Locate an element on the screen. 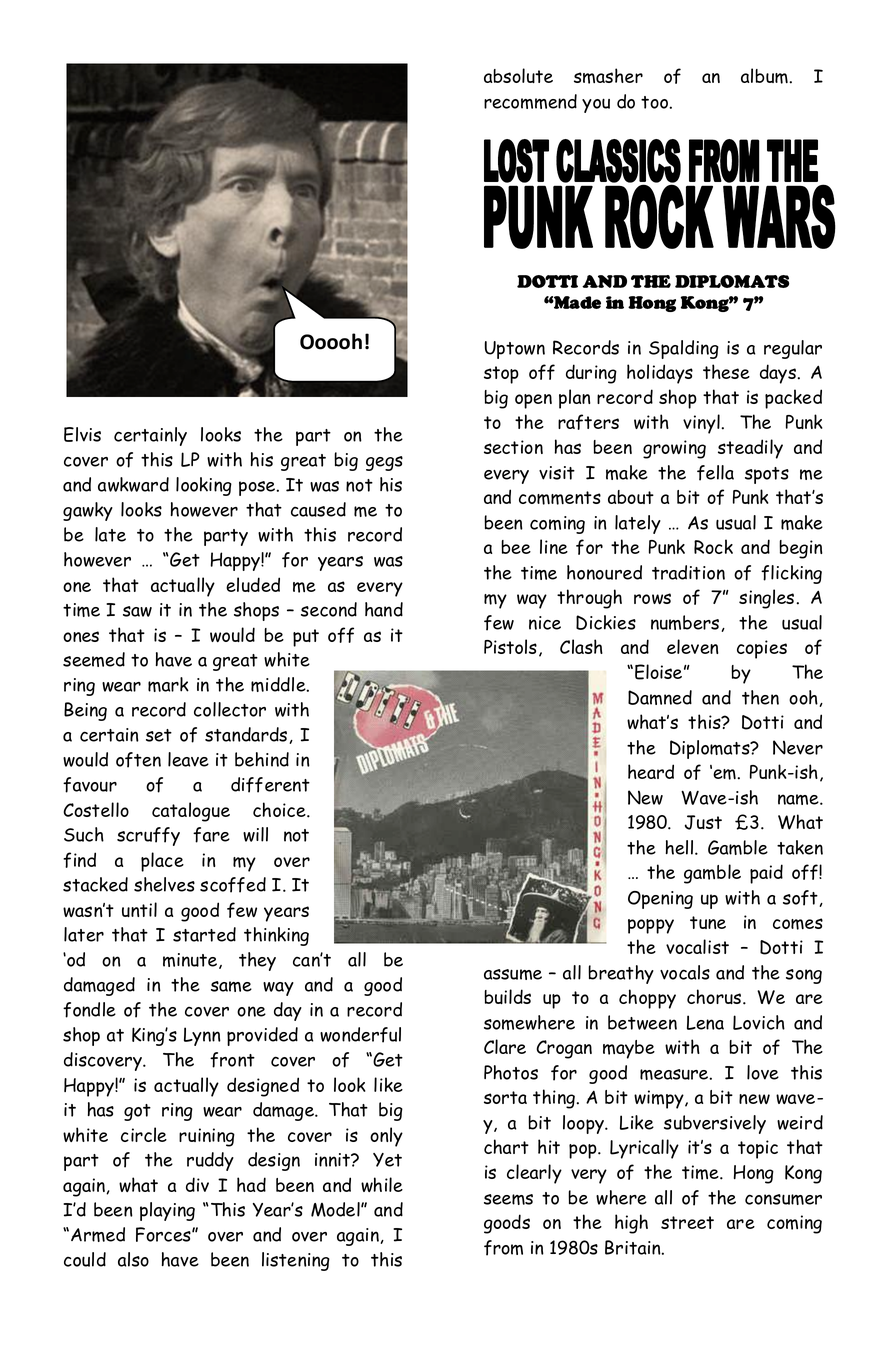 The image size is (887, 1372). minute is located at coordinates (191, 961).
